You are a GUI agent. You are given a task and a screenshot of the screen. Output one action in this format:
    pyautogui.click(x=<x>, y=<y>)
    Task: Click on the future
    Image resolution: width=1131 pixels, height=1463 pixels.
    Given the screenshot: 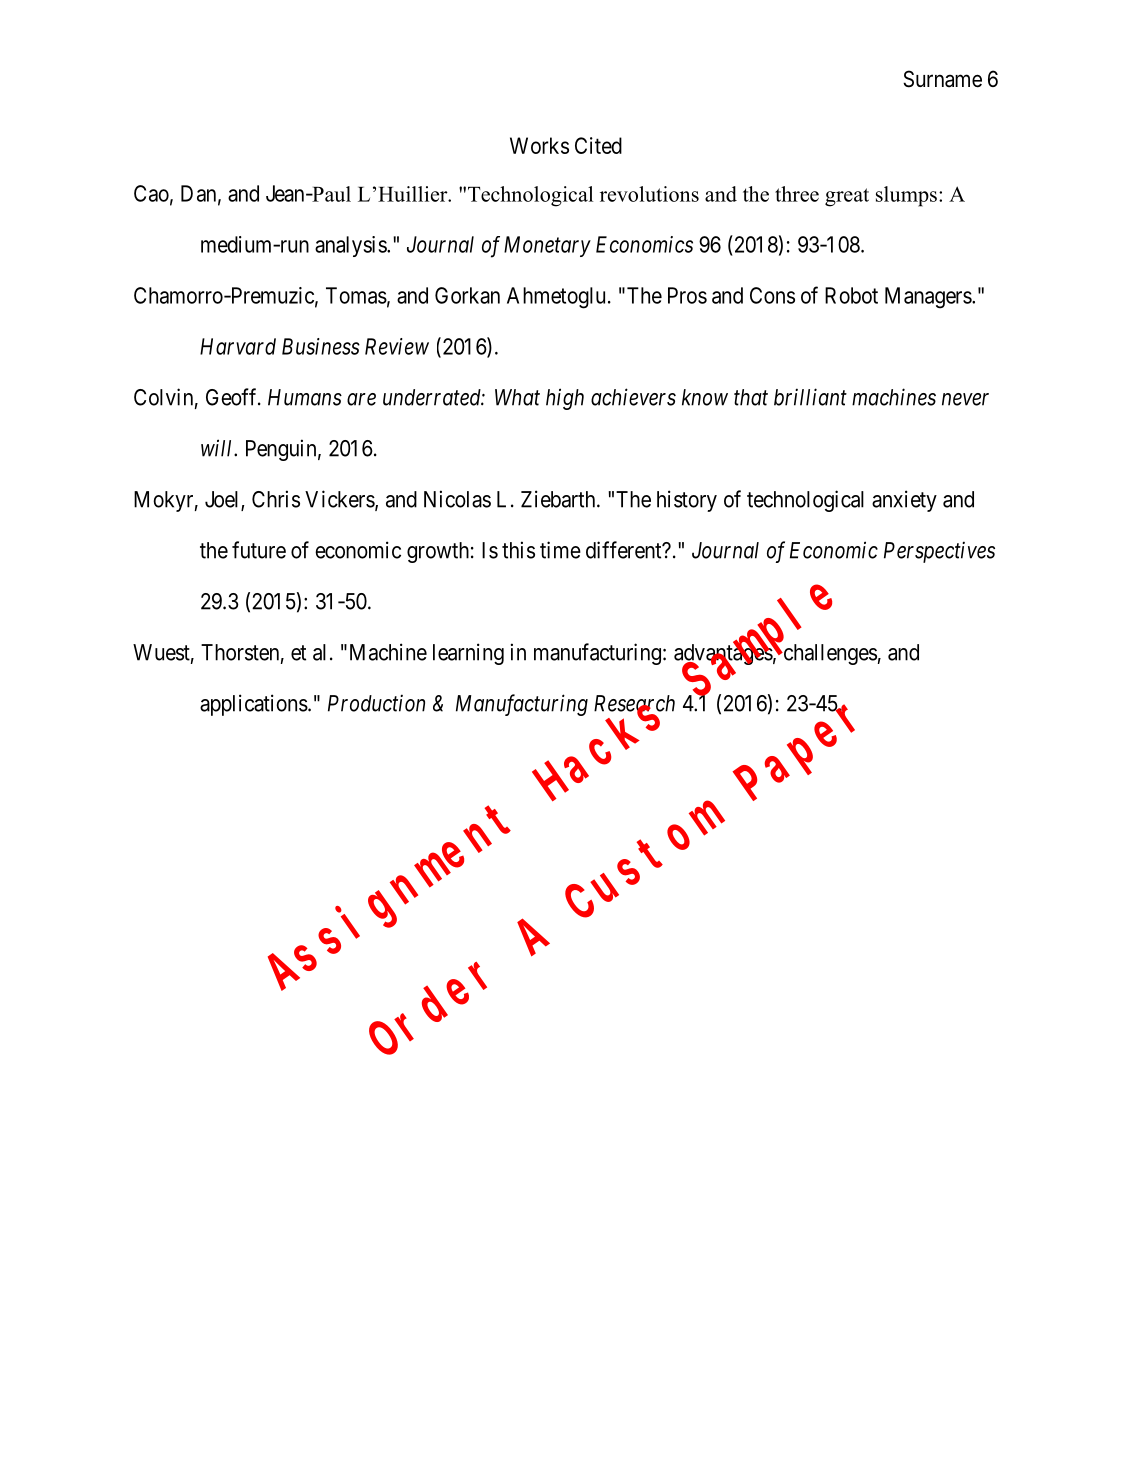 What is the action you would take?
    pyautogui.click(x=259, y=550)
